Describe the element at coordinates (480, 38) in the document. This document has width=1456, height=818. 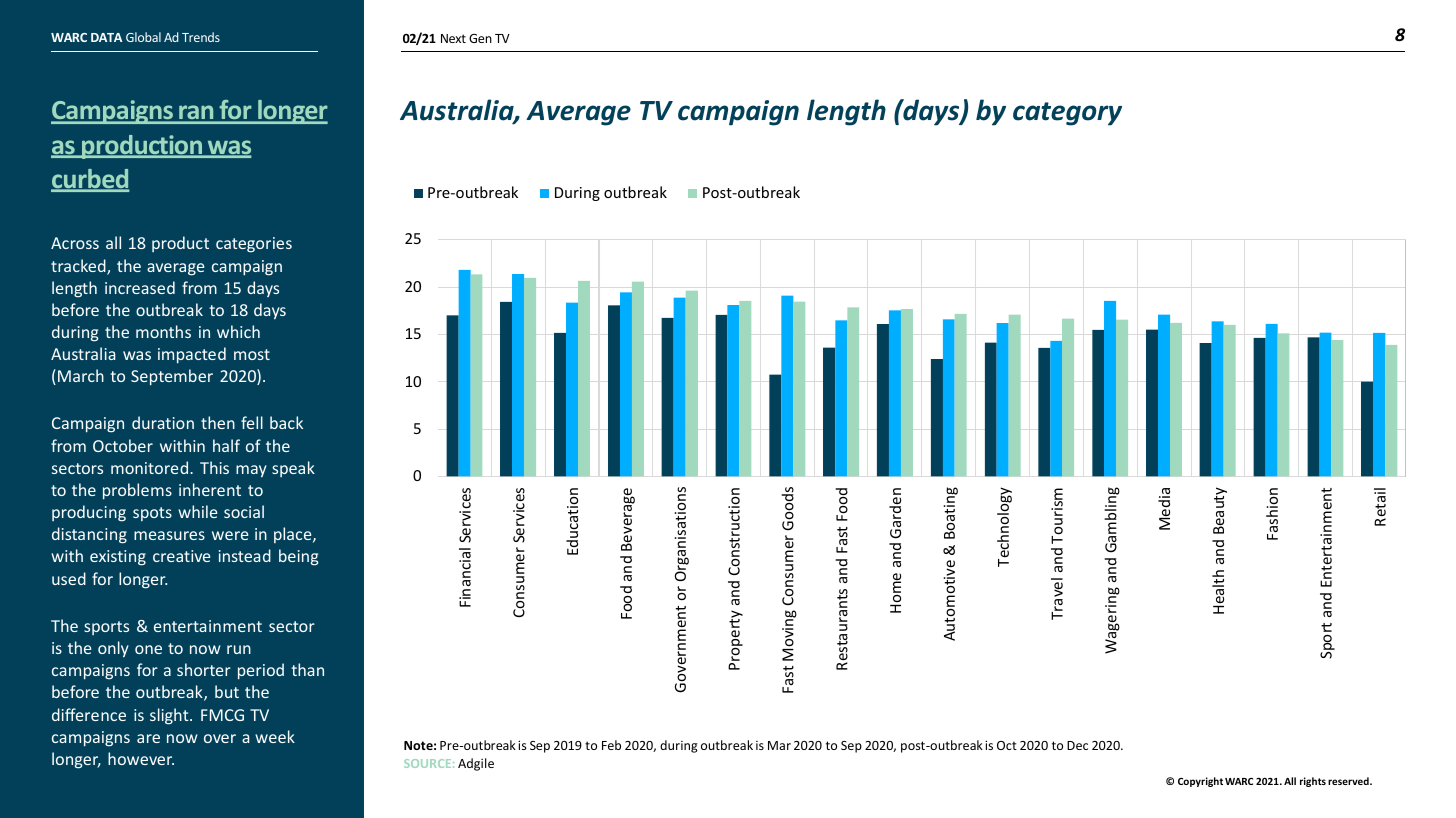
I see `Gen` at that location.
